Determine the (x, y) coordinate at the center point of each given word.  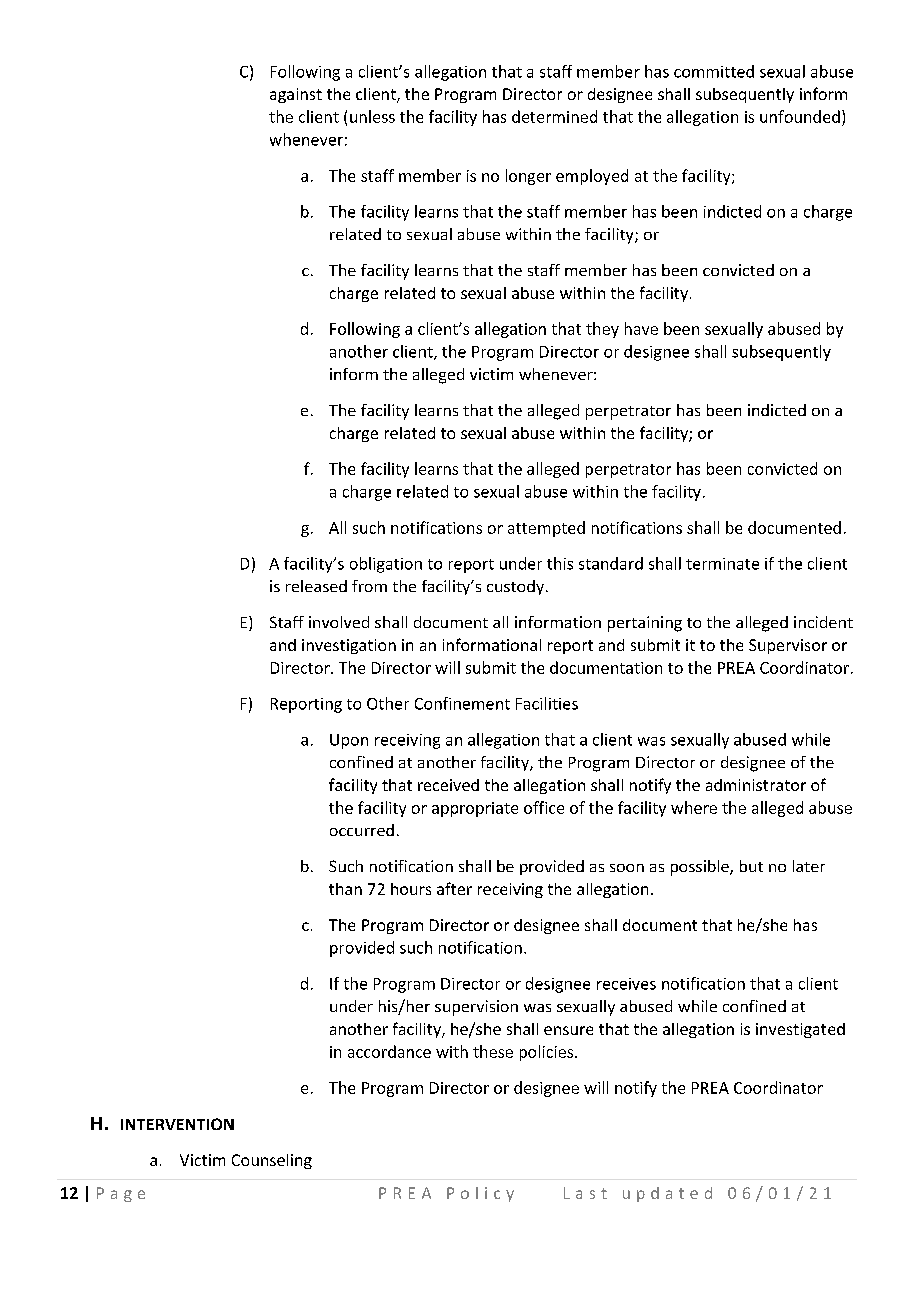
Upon (349, 741)
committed (714, 71)
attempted (546, 529)
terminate (722, 564)
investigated (800, 1030)
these (493, 1051)
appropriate (475, 809)
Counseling (272, 1161)
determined (554, 116)
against (296, 95)
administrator (756, 785)
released (316, 586)
